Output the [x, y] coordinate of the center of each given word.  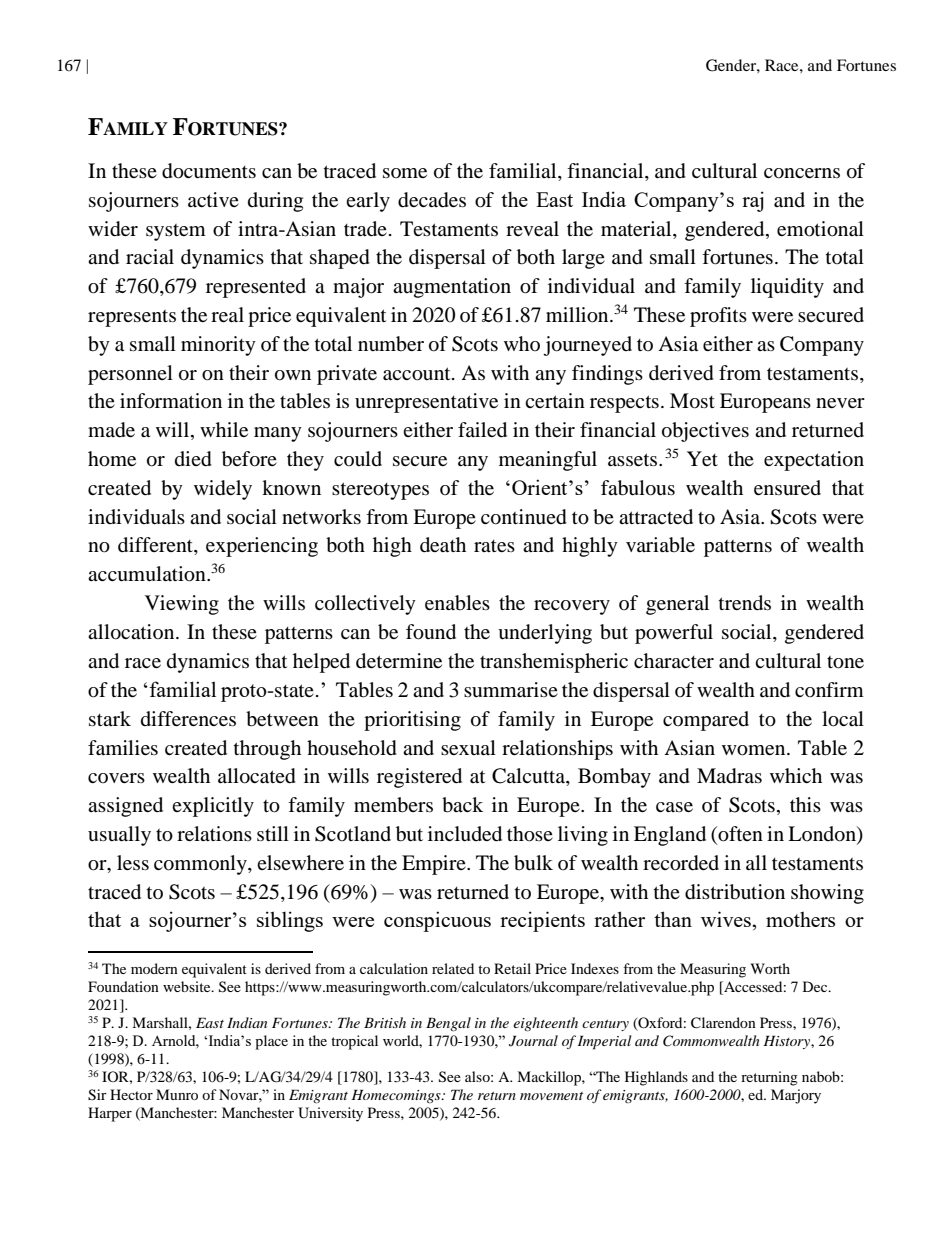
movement [551, 1096]
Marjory [796, 1096]
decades [432, 200]
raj [753, 201]
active [213, 199]
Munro [177, 1094]
